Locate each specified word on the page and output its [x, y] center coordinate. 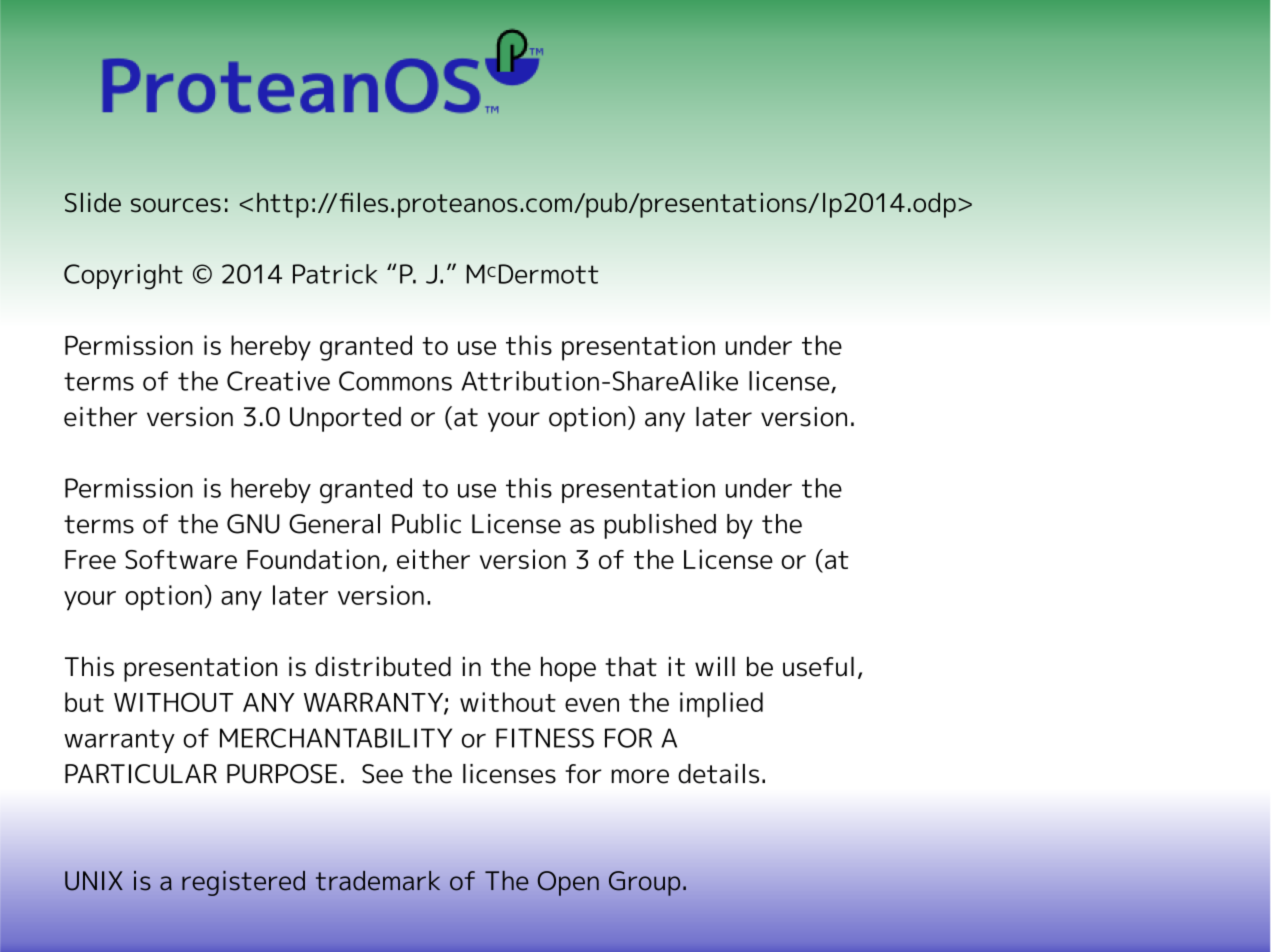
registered [243, 883]
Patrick [335, 274]
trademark [378, 881]
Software [181, 559]
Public [426, 524]
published [660, 526]
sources [176, 205]
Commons [395, 381]
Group [644, 883]
